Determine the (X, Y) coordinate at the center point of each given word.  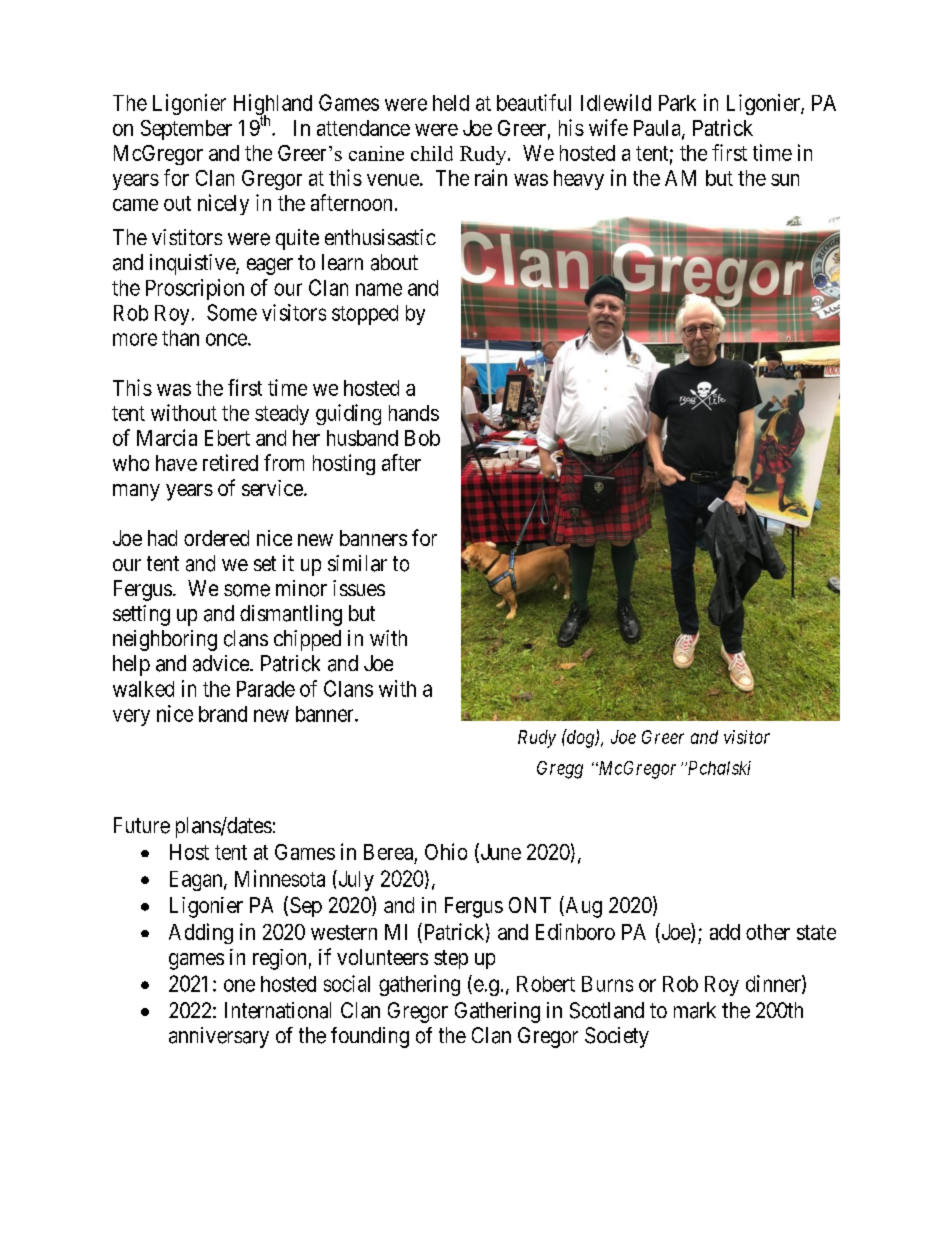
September (186, 130)
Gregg (560, 770)
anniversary (219, 1037)
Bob (422, 438)
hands (414, 413)
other (768, 932)
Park (677, 103)
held (451, 103)
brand (223, 714)
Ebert (227, 438)
